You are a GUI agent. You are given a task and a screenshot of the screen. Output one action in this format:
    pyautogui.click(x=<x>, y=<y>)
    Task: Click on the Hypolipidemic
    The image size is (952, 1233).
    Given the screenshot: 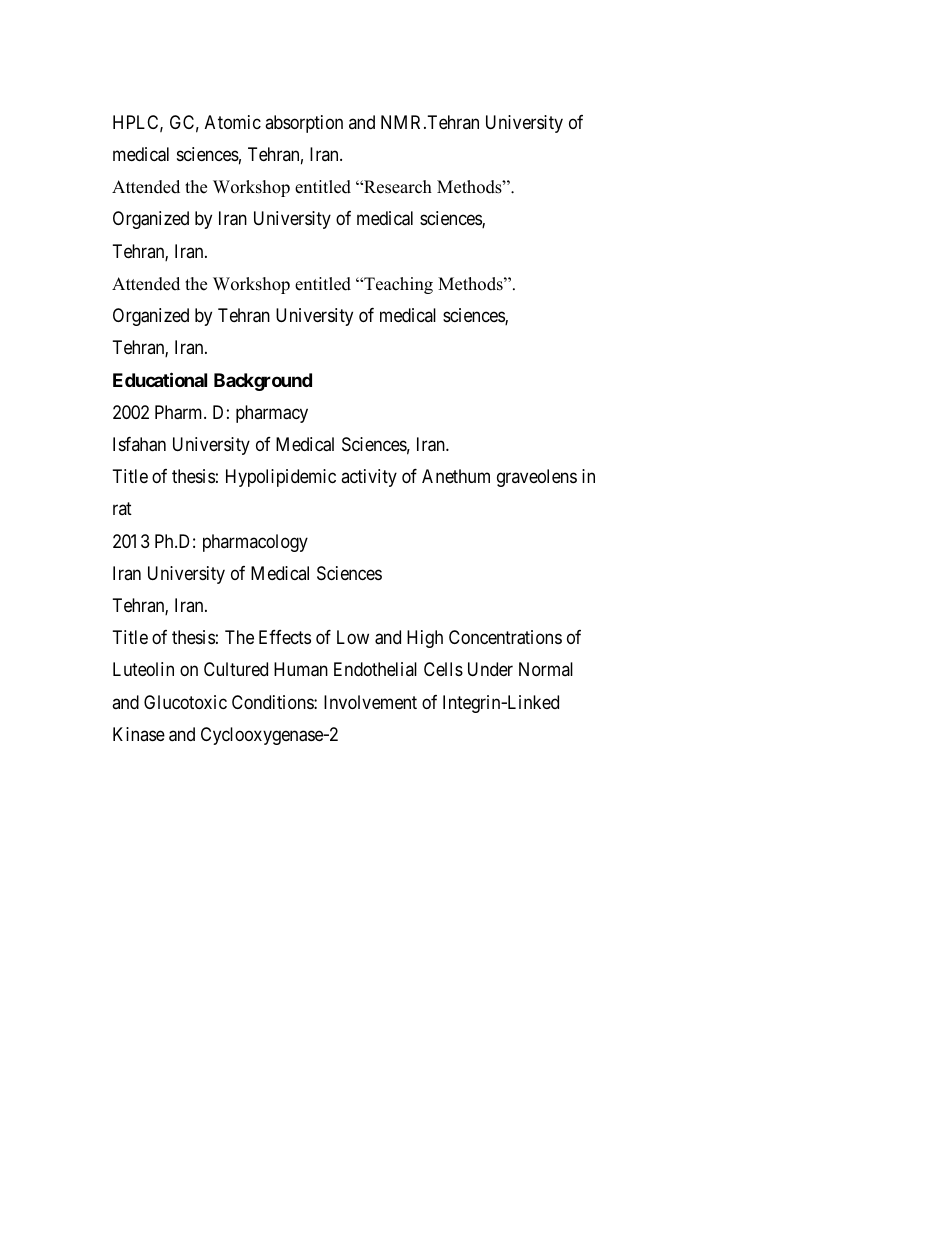 What is the action you would take?
    pyautogui.click(x=281, y=478)
